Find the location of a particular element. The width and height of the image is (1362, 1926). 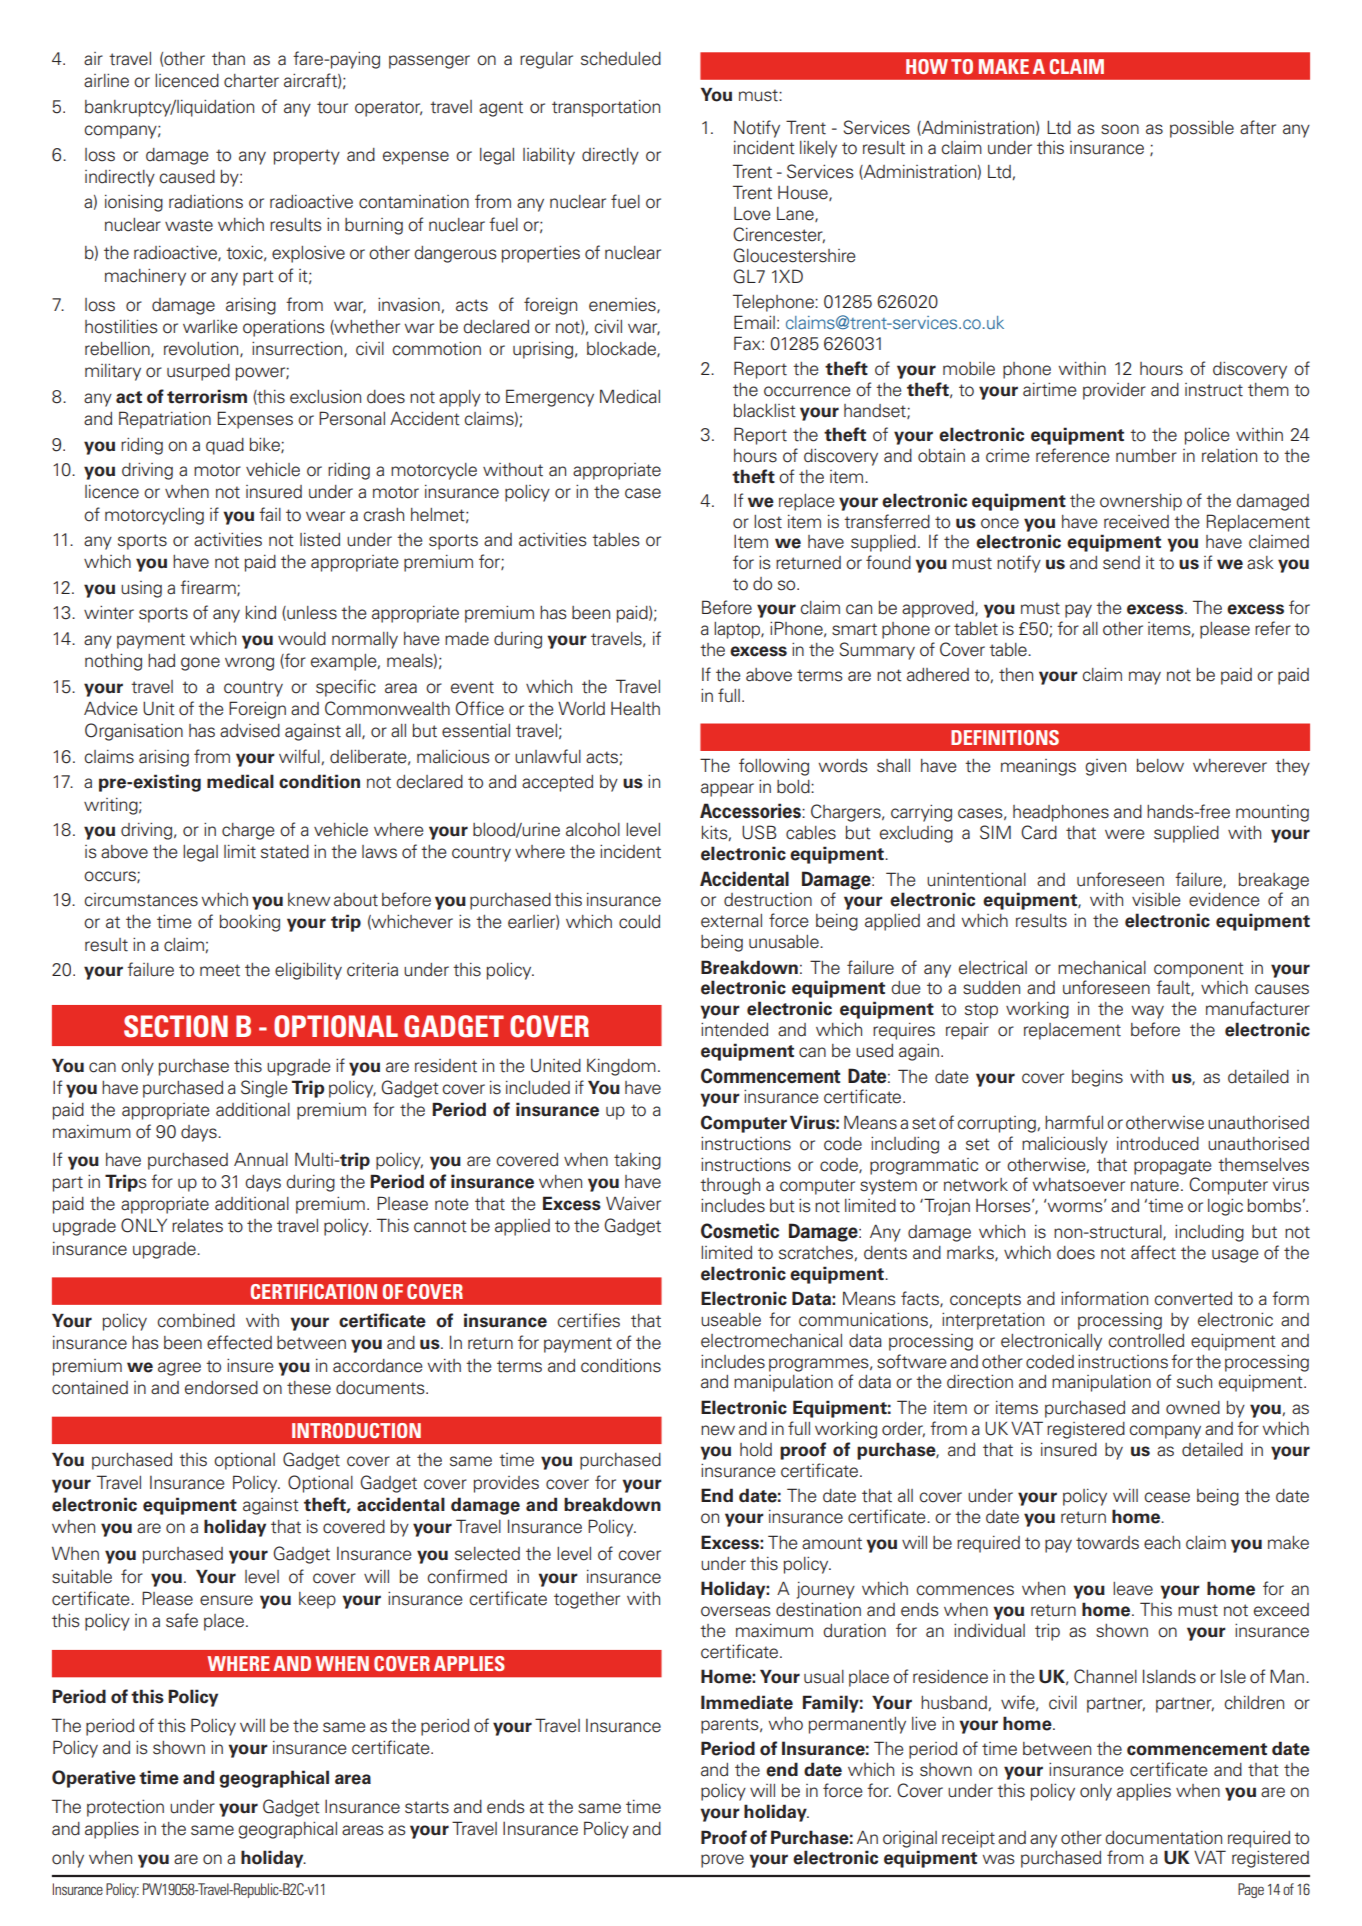

meet is located at coordinates (220, 970).
